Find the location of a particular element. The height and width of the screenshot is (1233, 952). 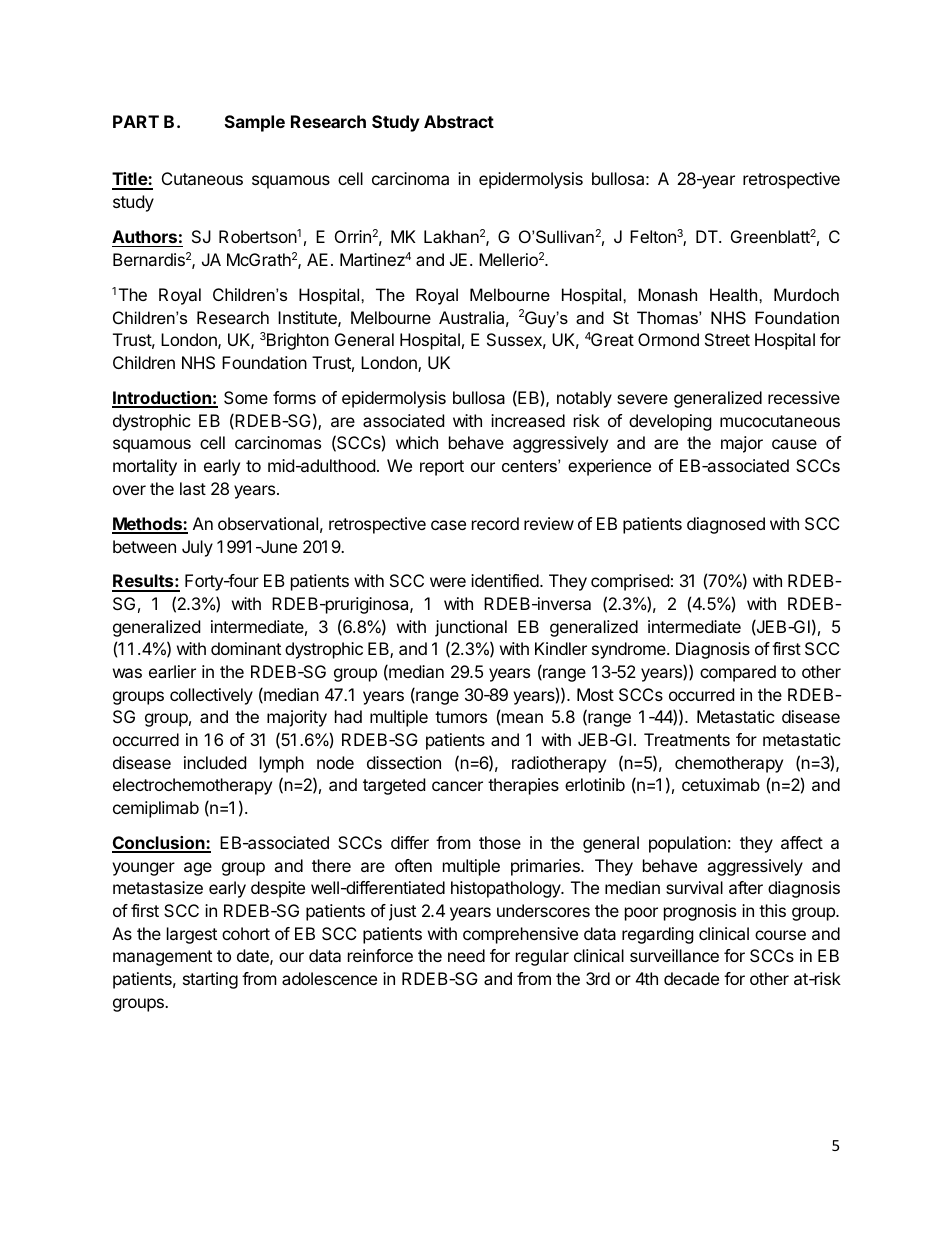

Health is located at coordinates (735, 294).
